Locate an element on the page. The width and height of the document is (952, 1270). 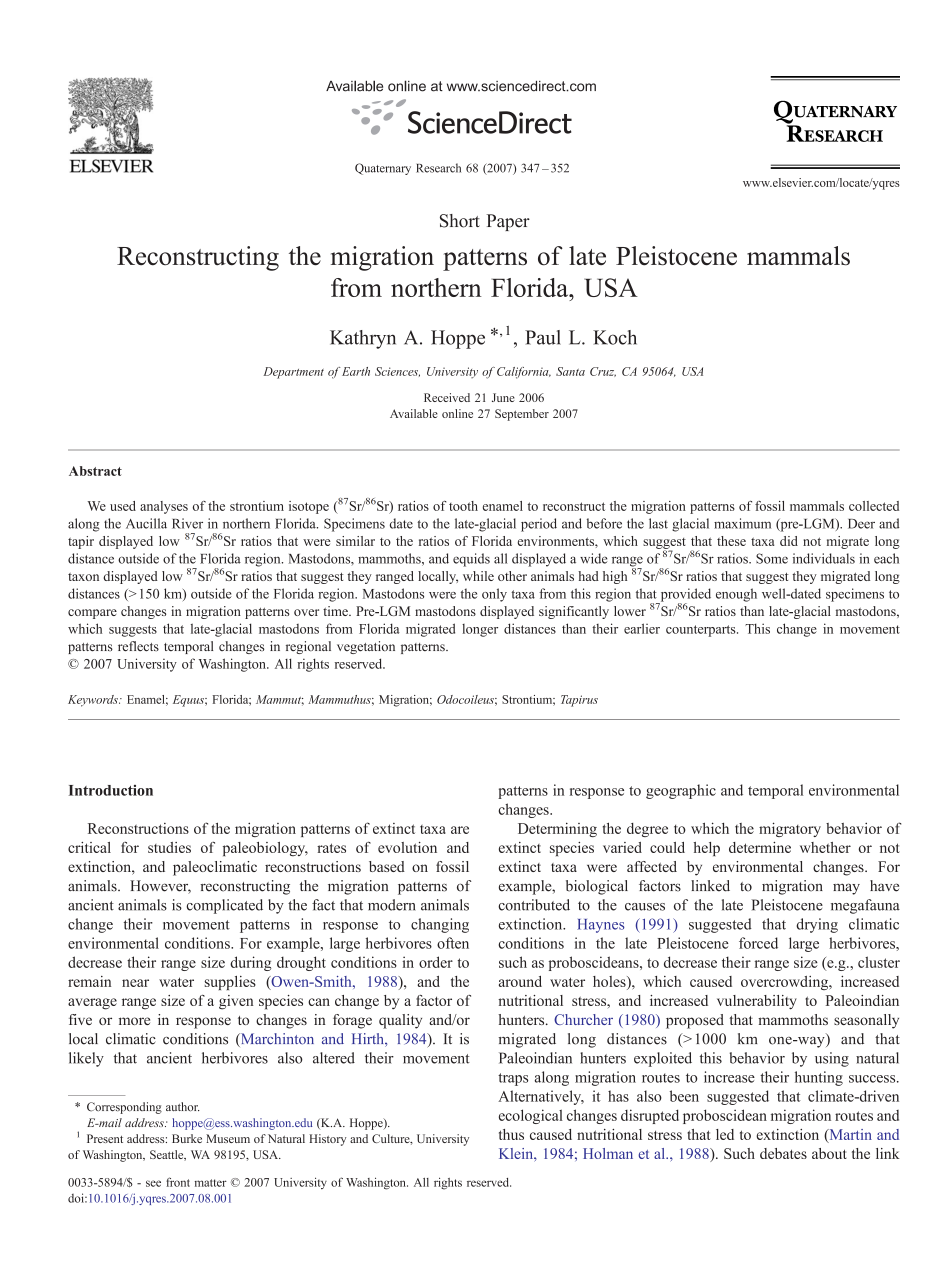
reflects is located at coordinates (138, 646).
